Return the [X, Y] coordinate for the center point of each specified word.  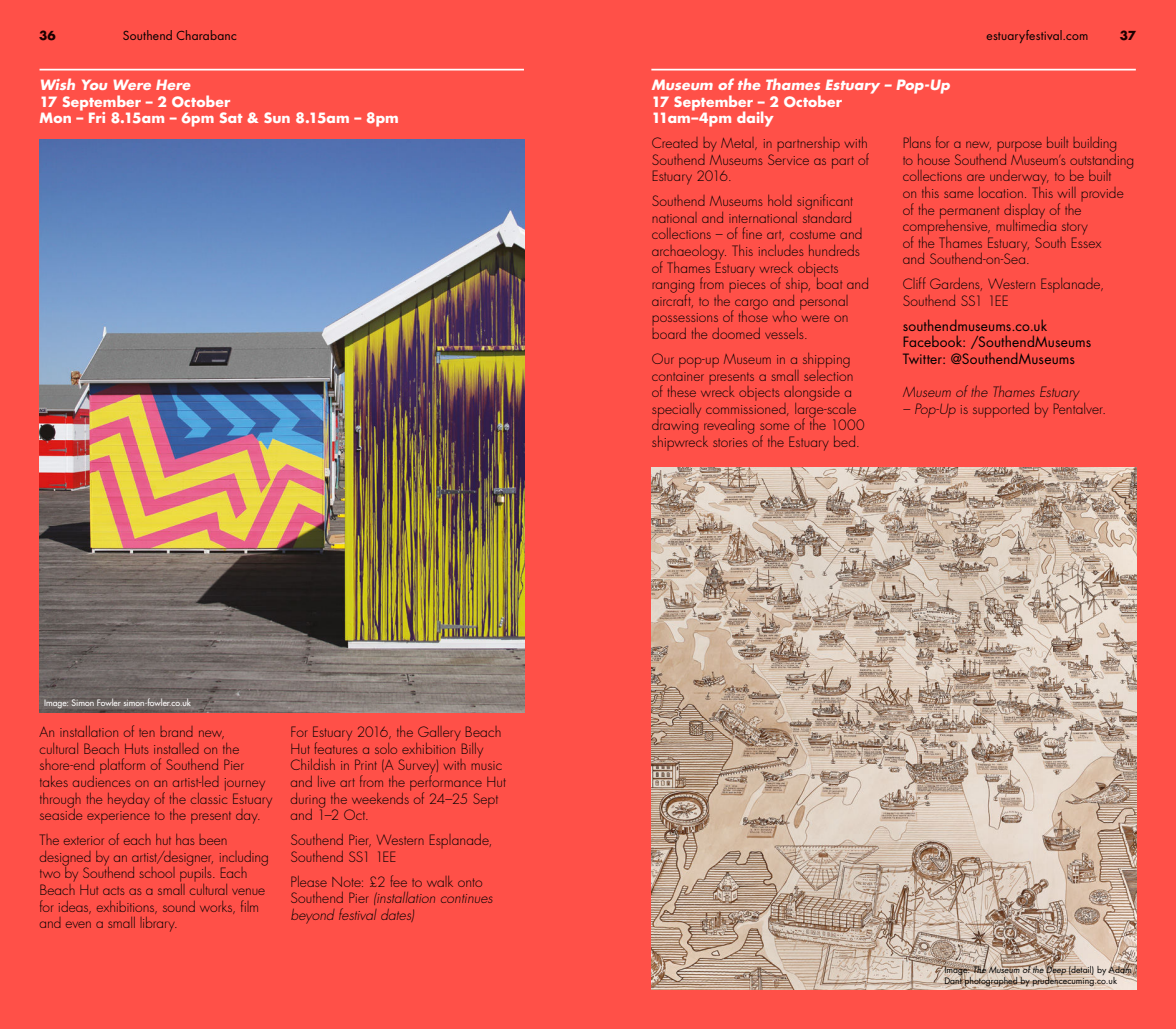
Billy [472, 751]
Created [675, 142]
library [158, 924]
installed [176, 748]
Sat [231, 117]
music [487, 765]
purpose [1020, 146]
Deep [1055, 971]
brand [177, 731]
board [669, 333]
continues [466, 898]
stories [730, 442]
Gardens [956, 284]
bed [846, 441]
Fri [97, 117]
